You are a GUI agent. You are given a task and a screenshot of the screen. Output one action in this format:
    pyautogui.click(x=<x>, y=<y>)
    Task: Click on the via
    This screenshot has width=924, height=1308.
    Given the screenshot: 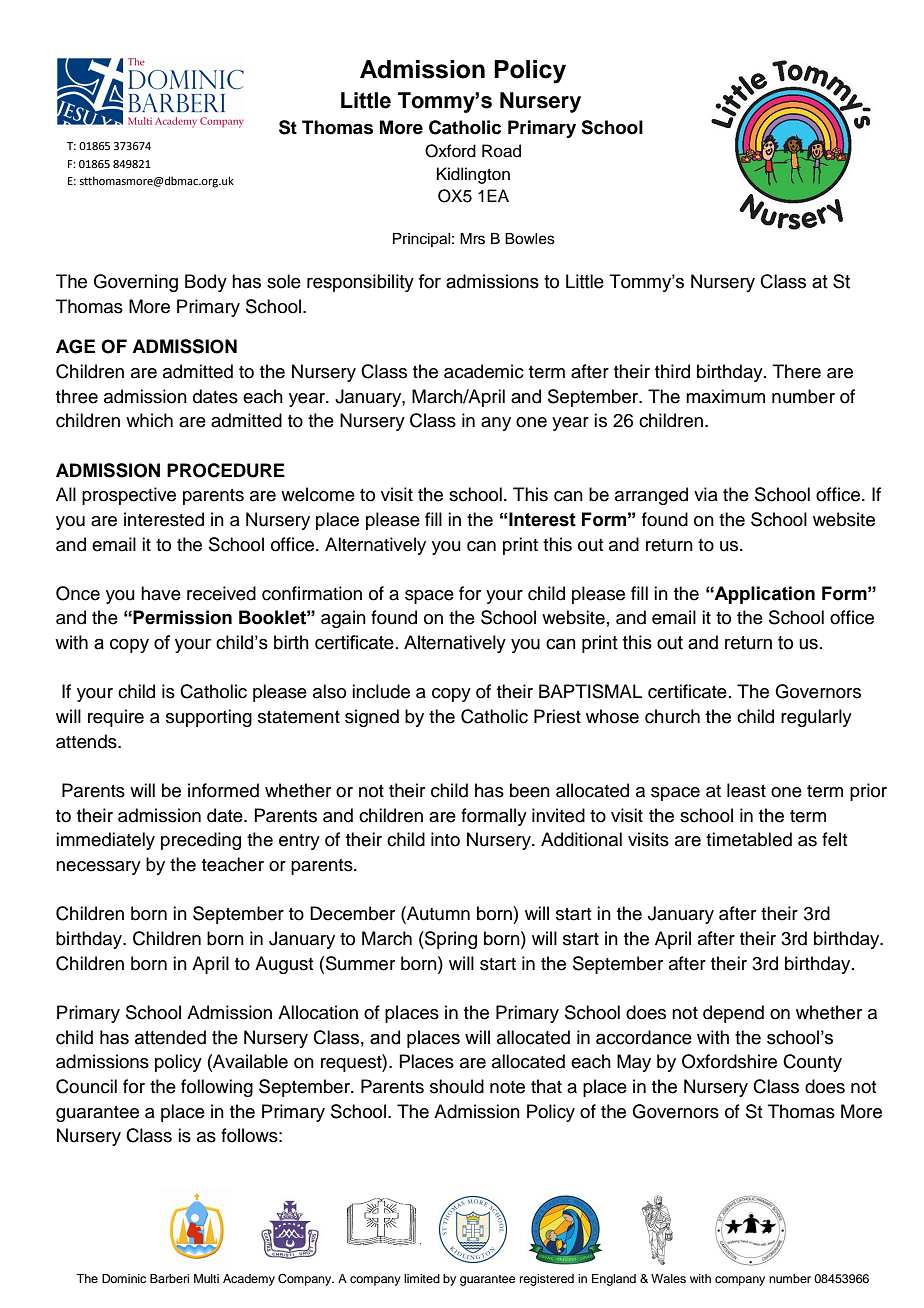 What is the action you would take?
    pyautogui.click(x=706, y=494)
